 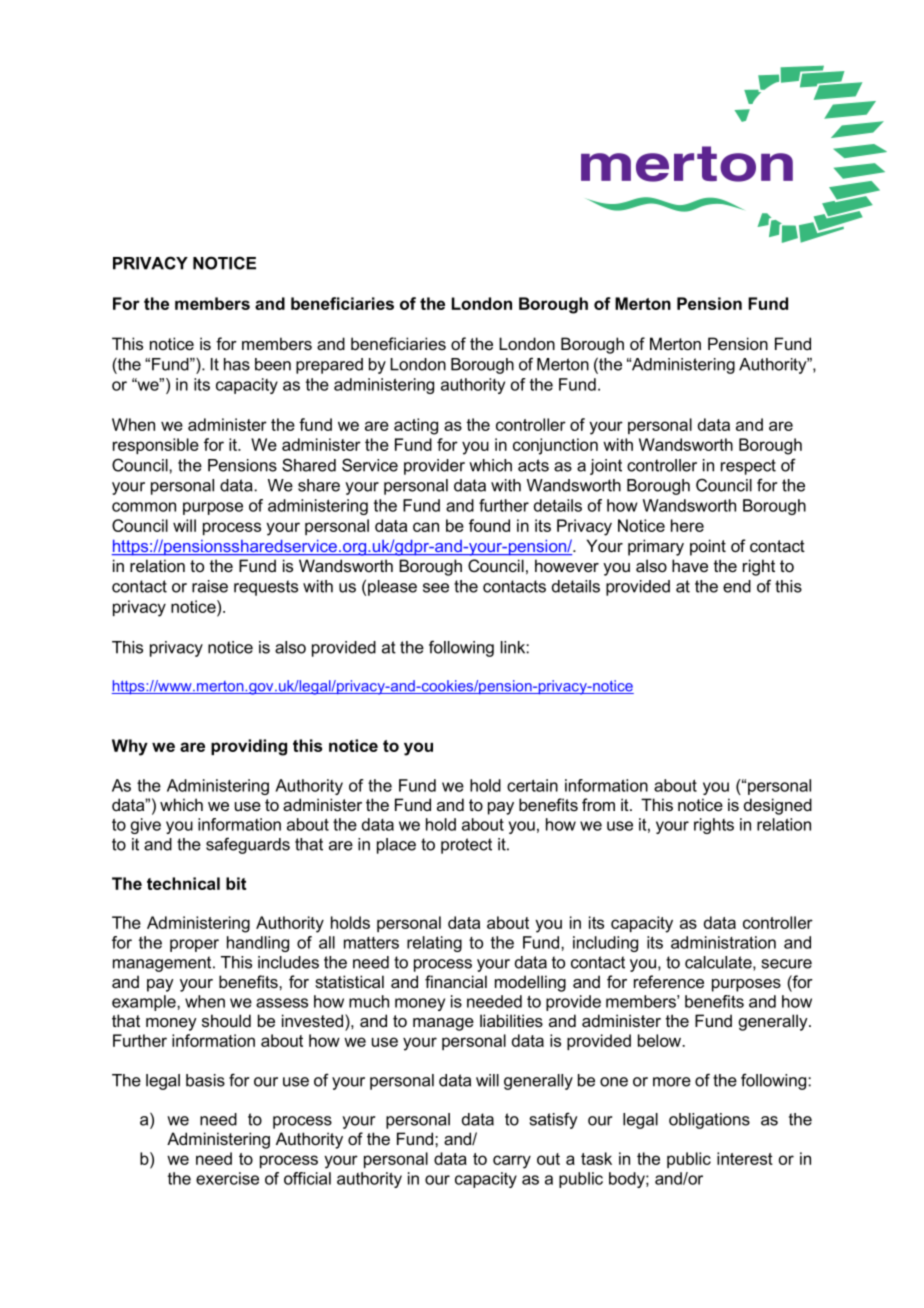 I want to click on have, so click(x=690, y=565).
